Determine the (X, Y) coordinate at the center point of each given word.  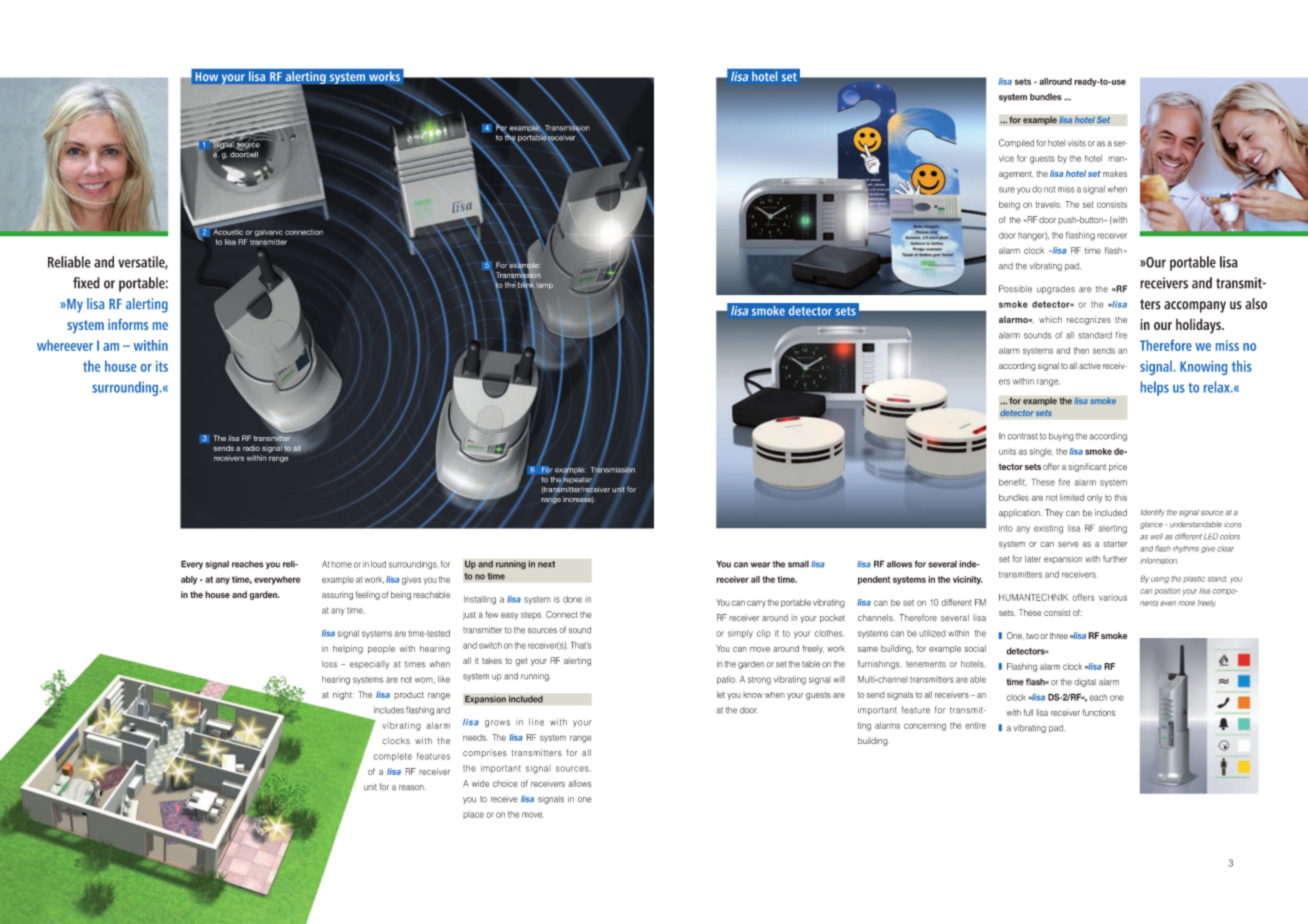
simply (740, 634)
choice (505, 783)
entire (975, 725)
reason (412, 788)
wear (760, 565)
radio (251, 448)
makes (1115, 173)
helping (348, 649)
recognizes (1089, 320)
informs (128, 324)
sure (1007, 190)
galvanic (269, 233)
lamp (545, 286)
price (1118, 467)
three (1059, 635)
